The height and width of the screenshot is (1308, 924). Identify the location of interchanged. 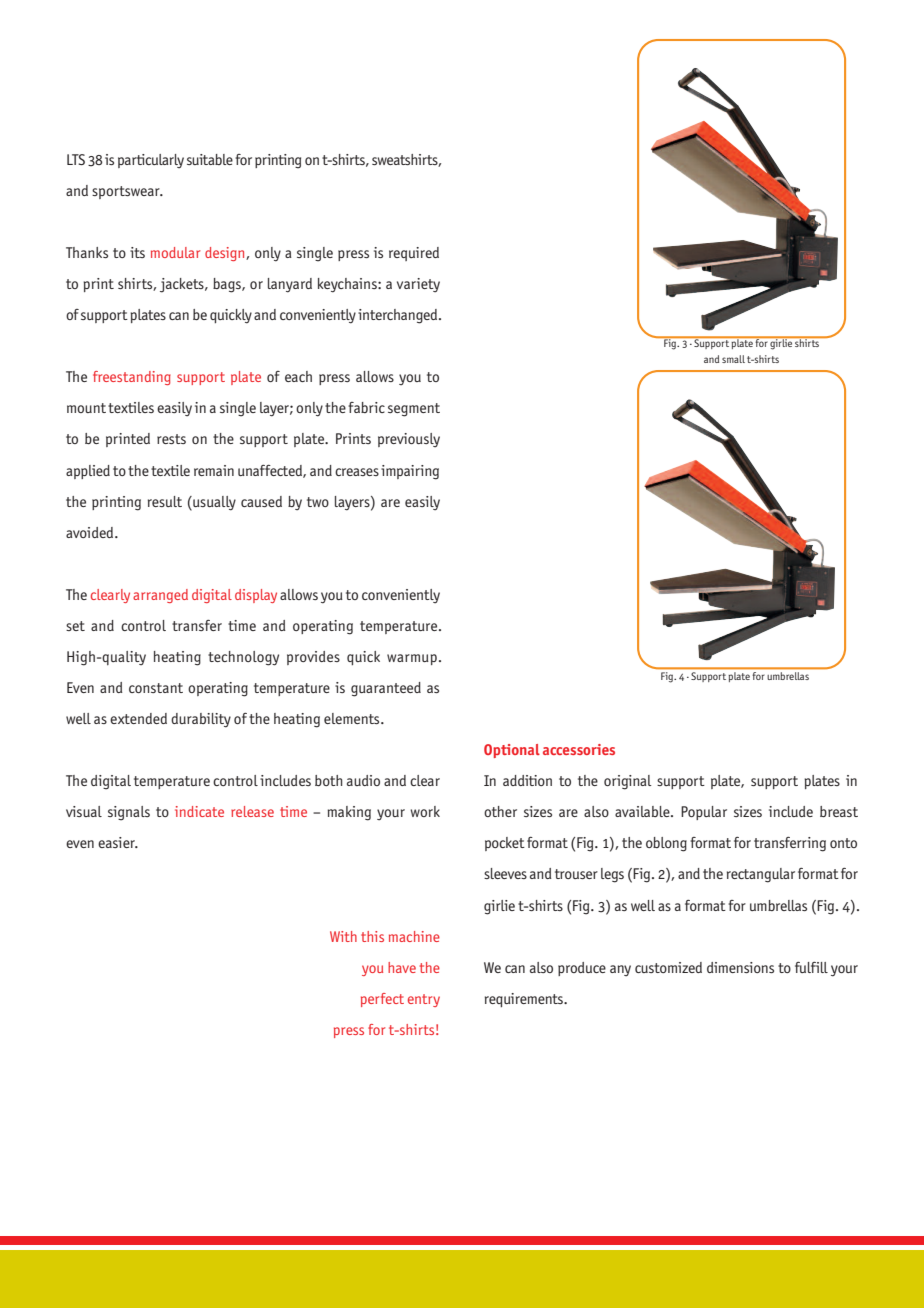
(399, 316).
